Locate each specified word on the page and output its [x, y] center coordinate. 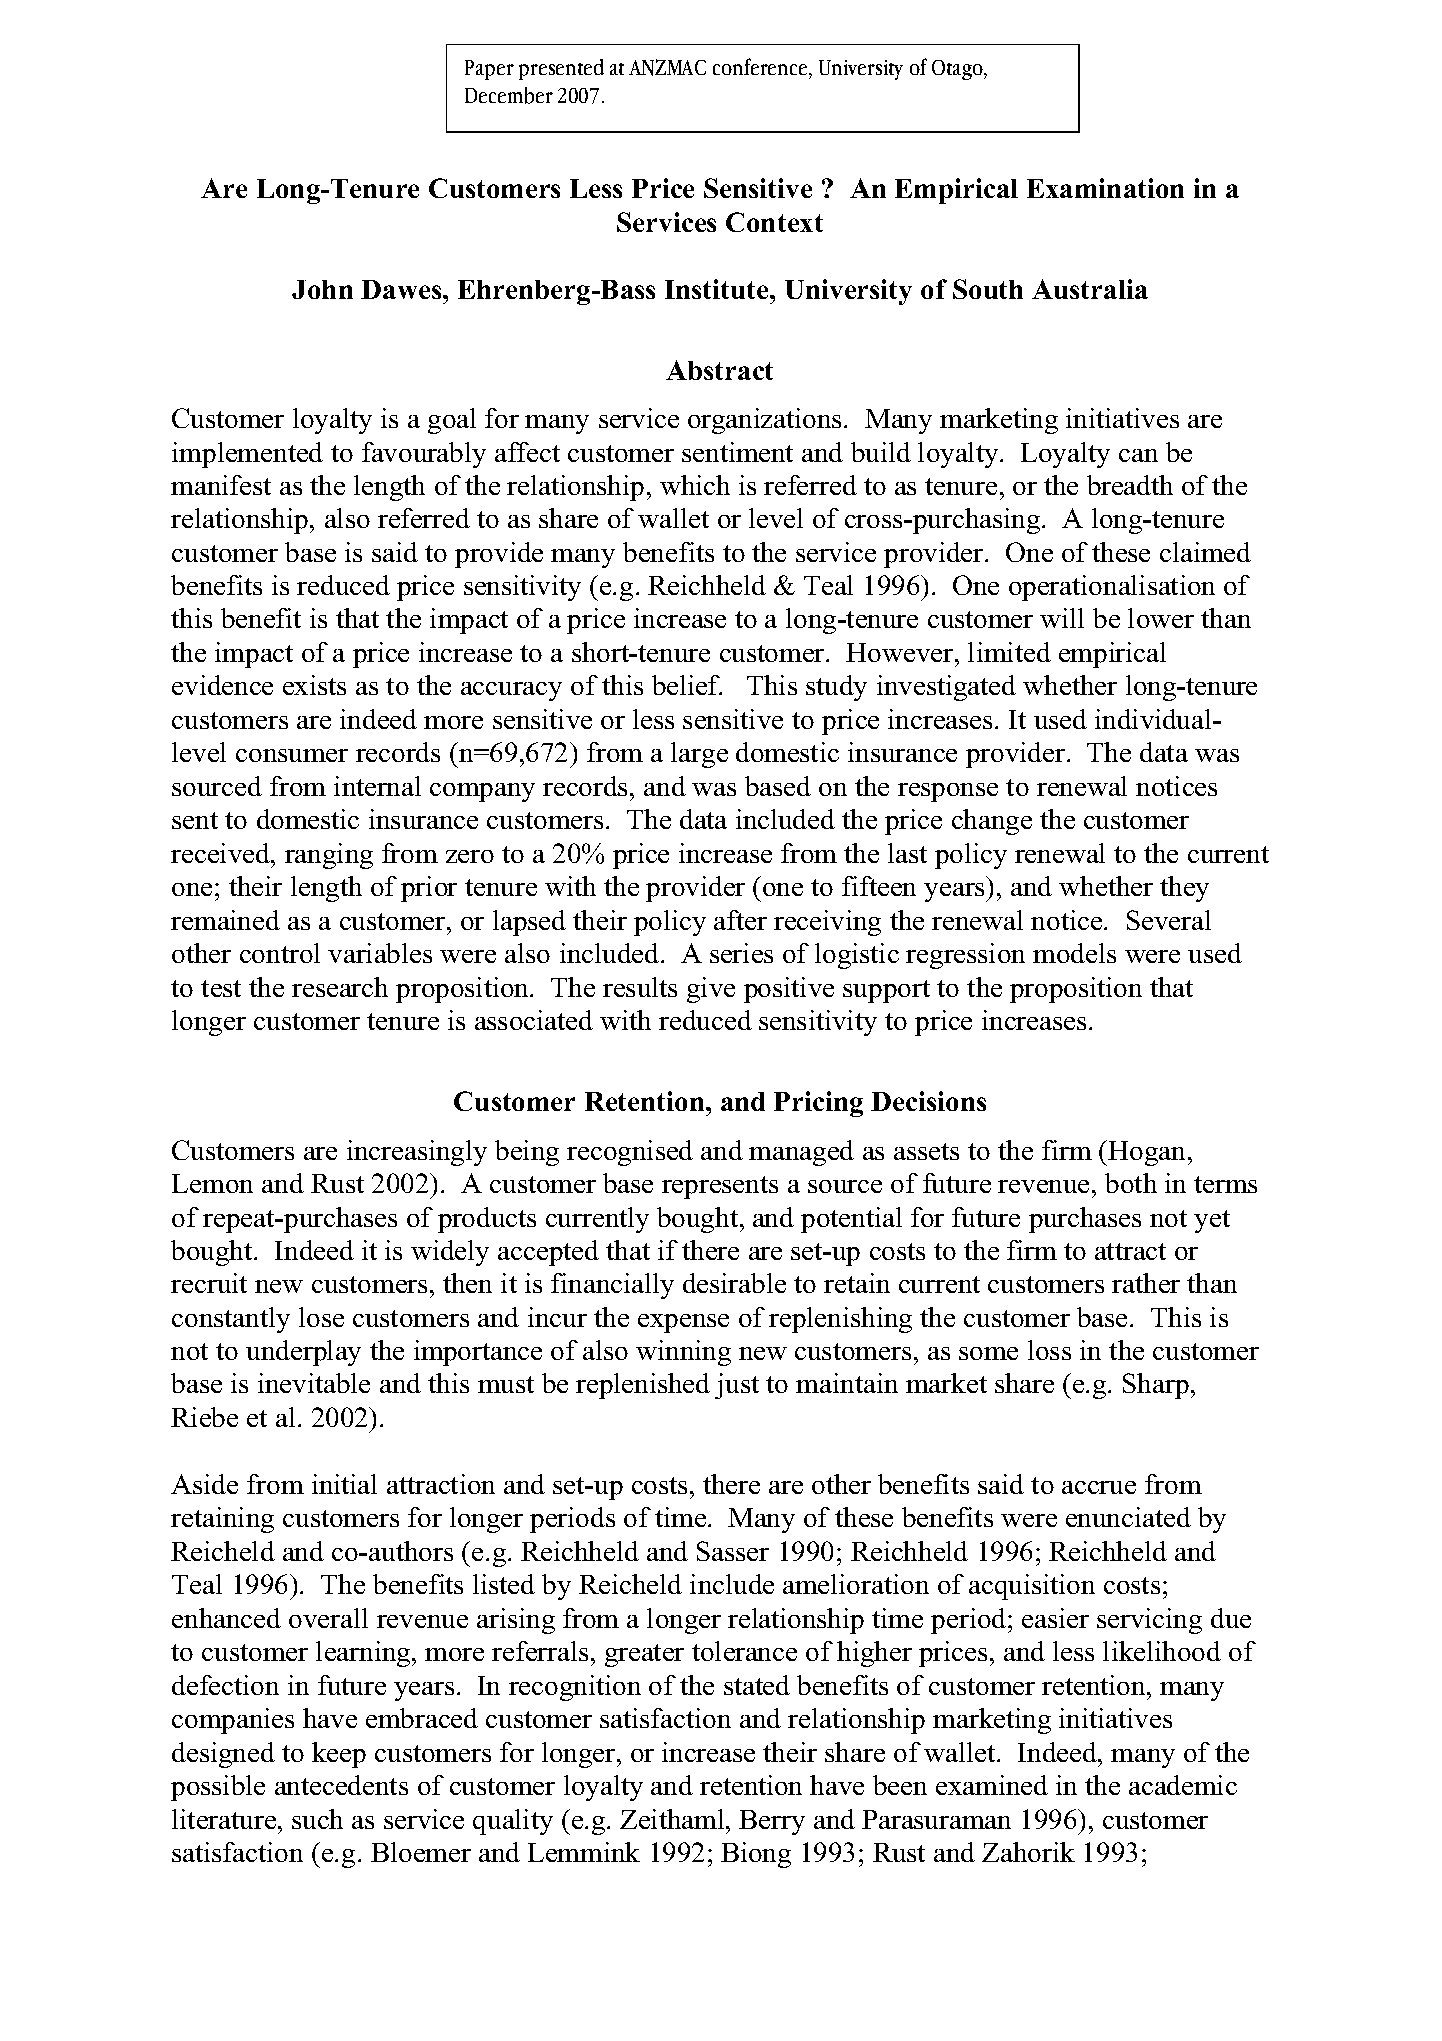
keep [339, 1755]
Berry [772, 1822]
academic [1183, 1785]
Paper [489, 70]
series [741, 953]
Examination [1105, 188]
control [280, 953]
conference [761, 68]
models [1074, 953]
